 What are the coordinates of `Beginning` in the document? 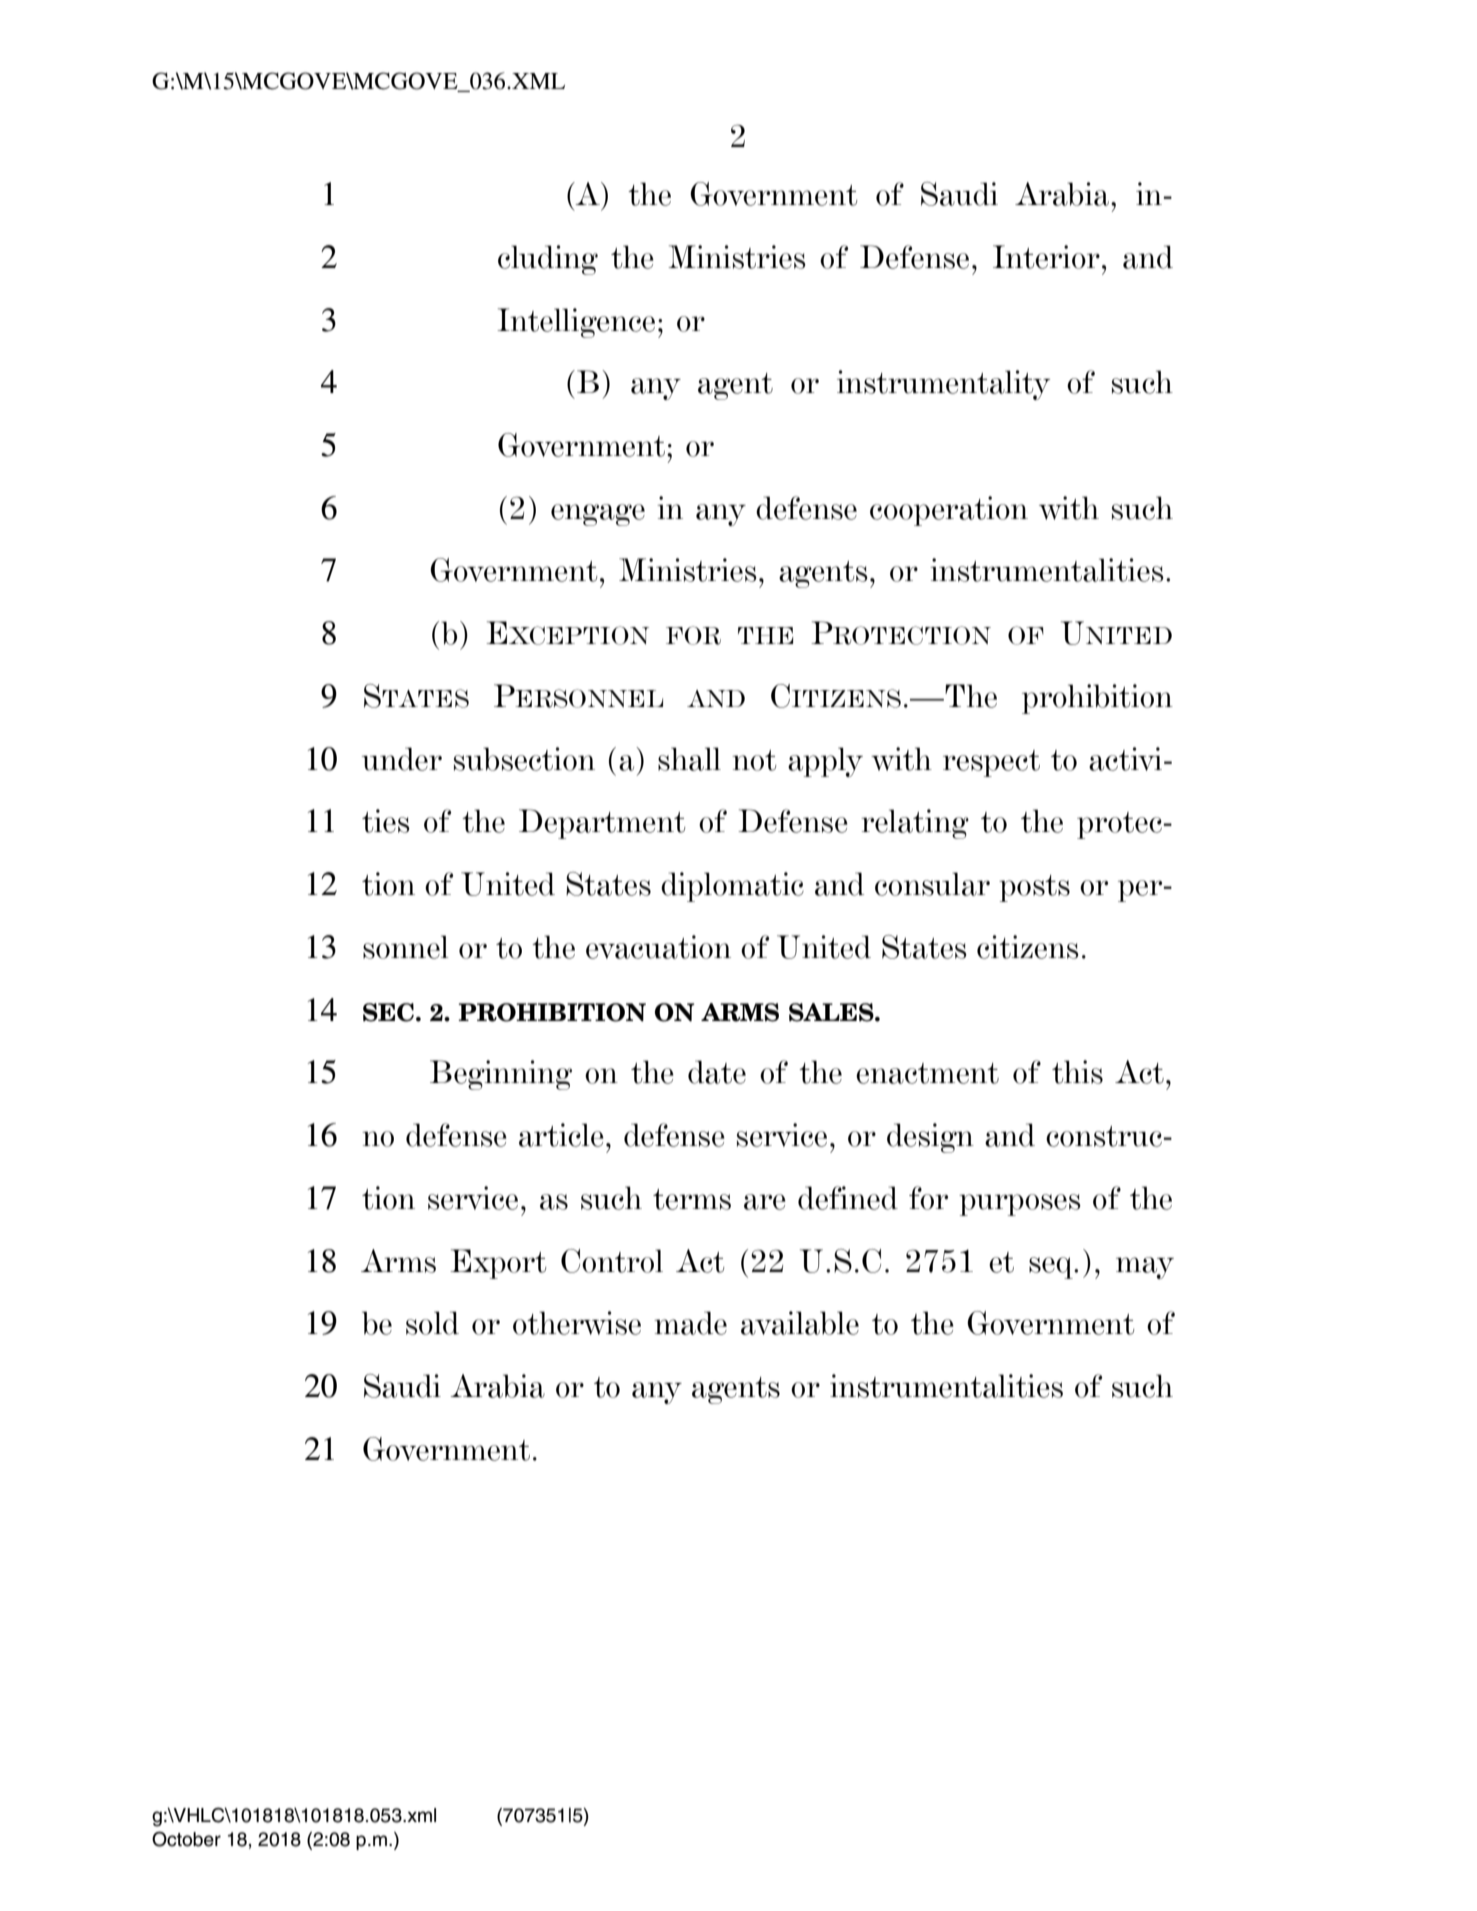 It's located at (501, 1075).
